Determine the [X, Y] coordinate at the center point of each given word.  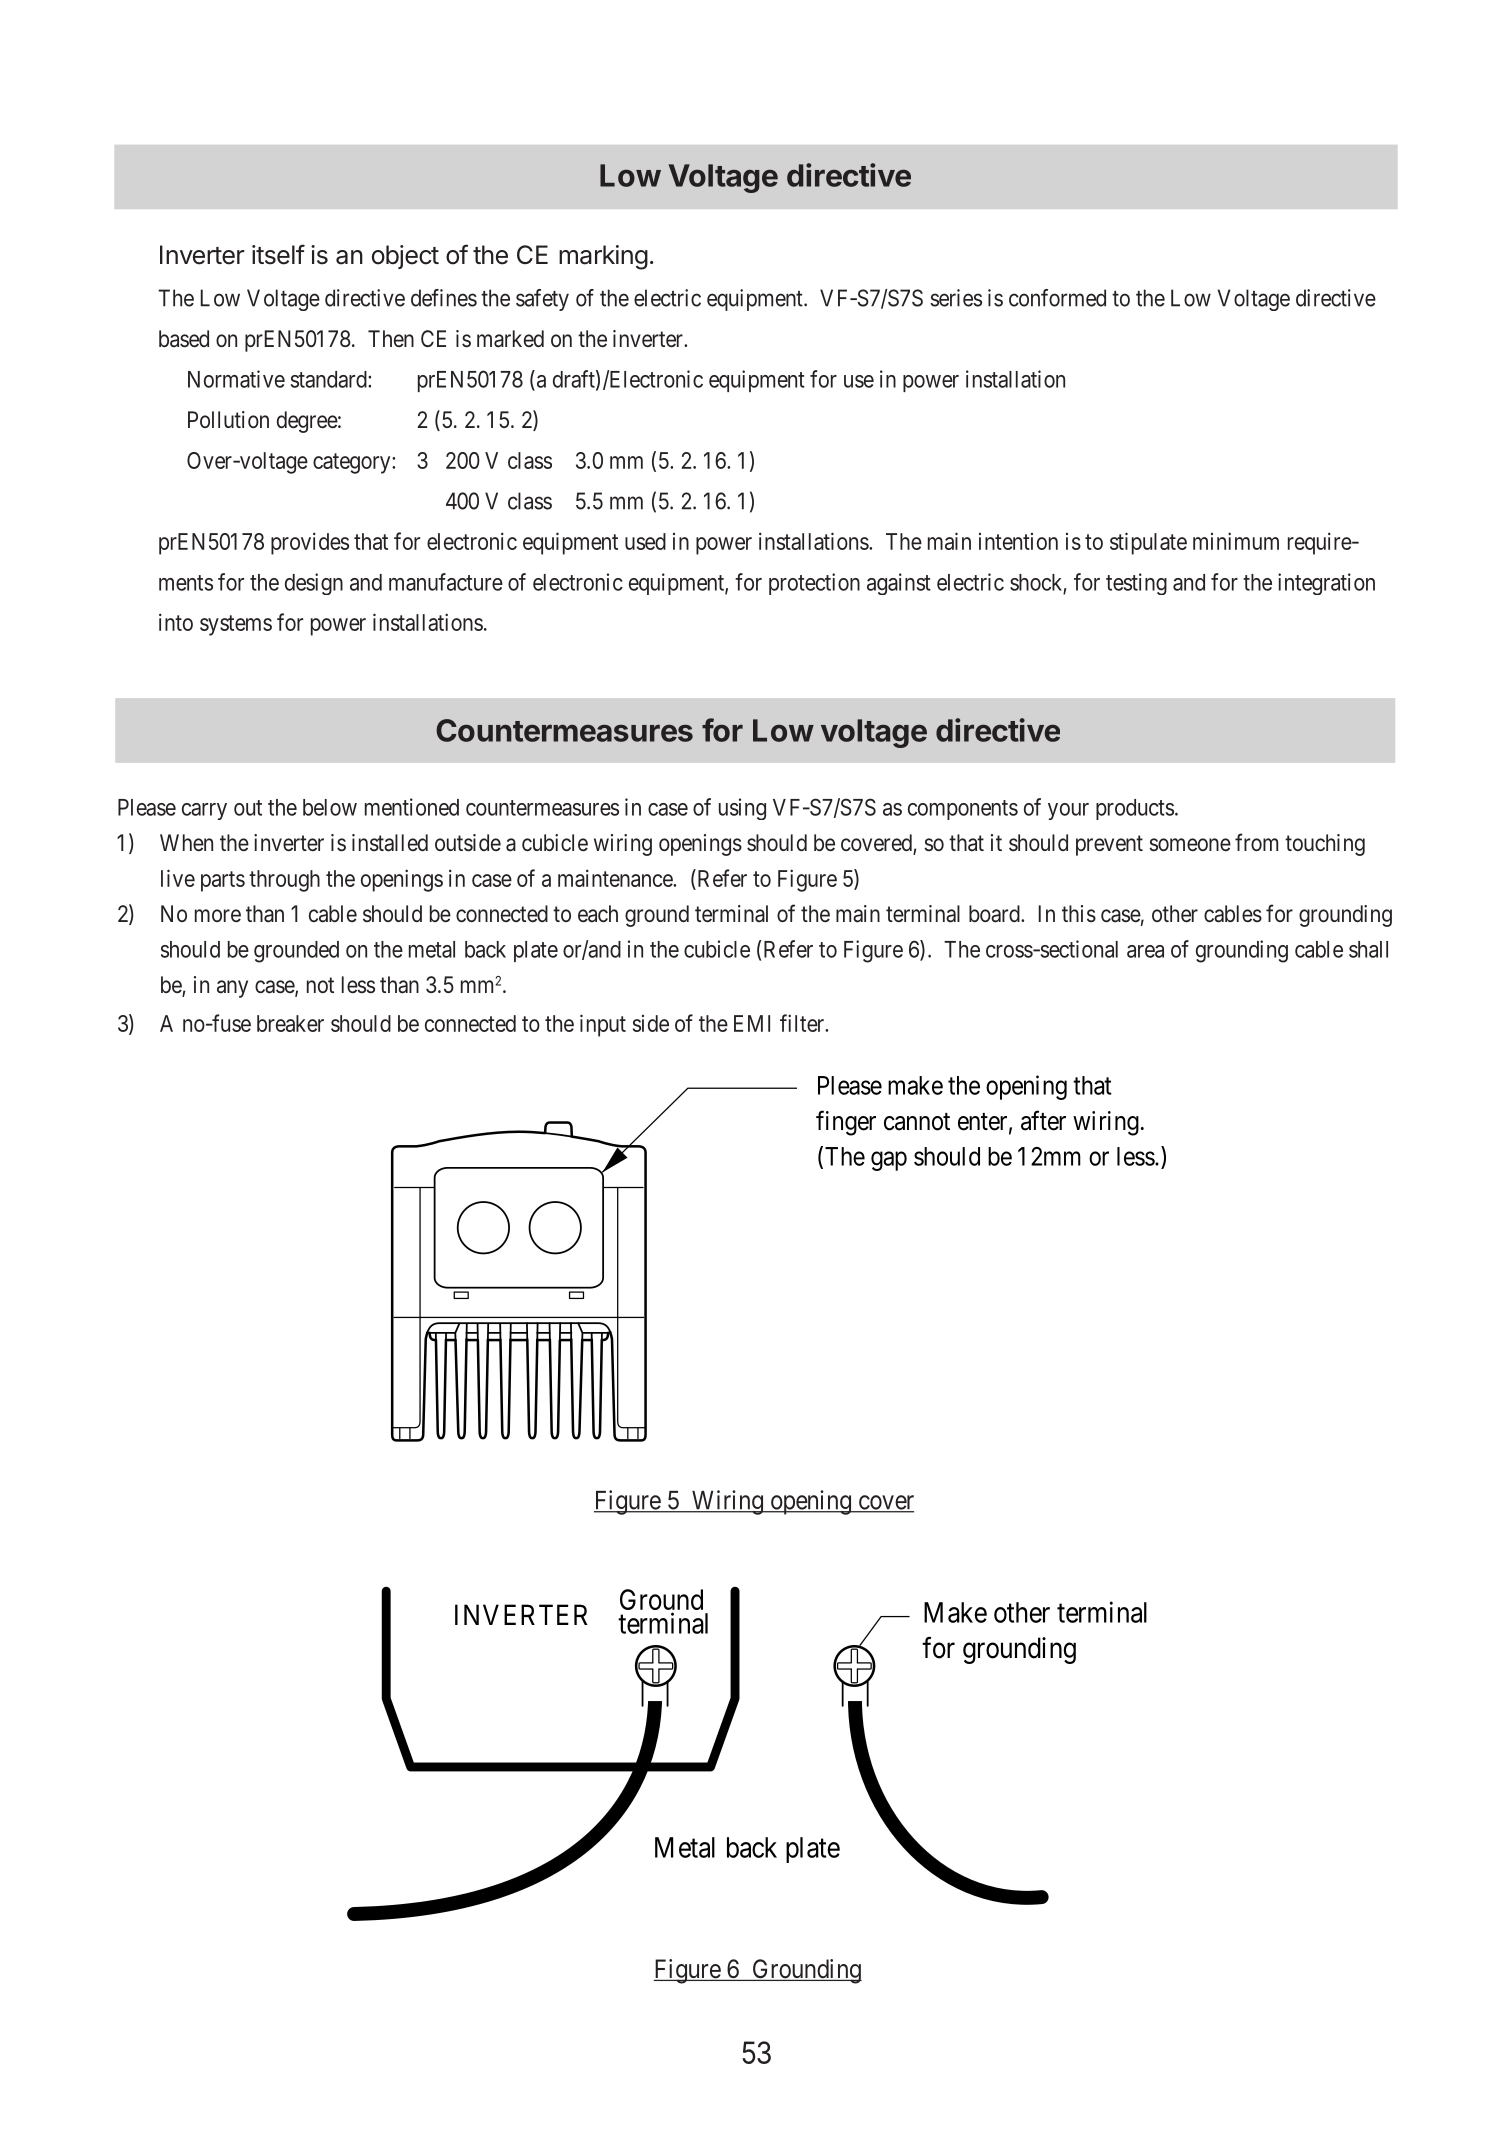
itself [278, 254]
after [1043, 1120]
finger [846, 1123]
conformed [1057, 298]
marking [603, 257]
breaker [290, 1023]
